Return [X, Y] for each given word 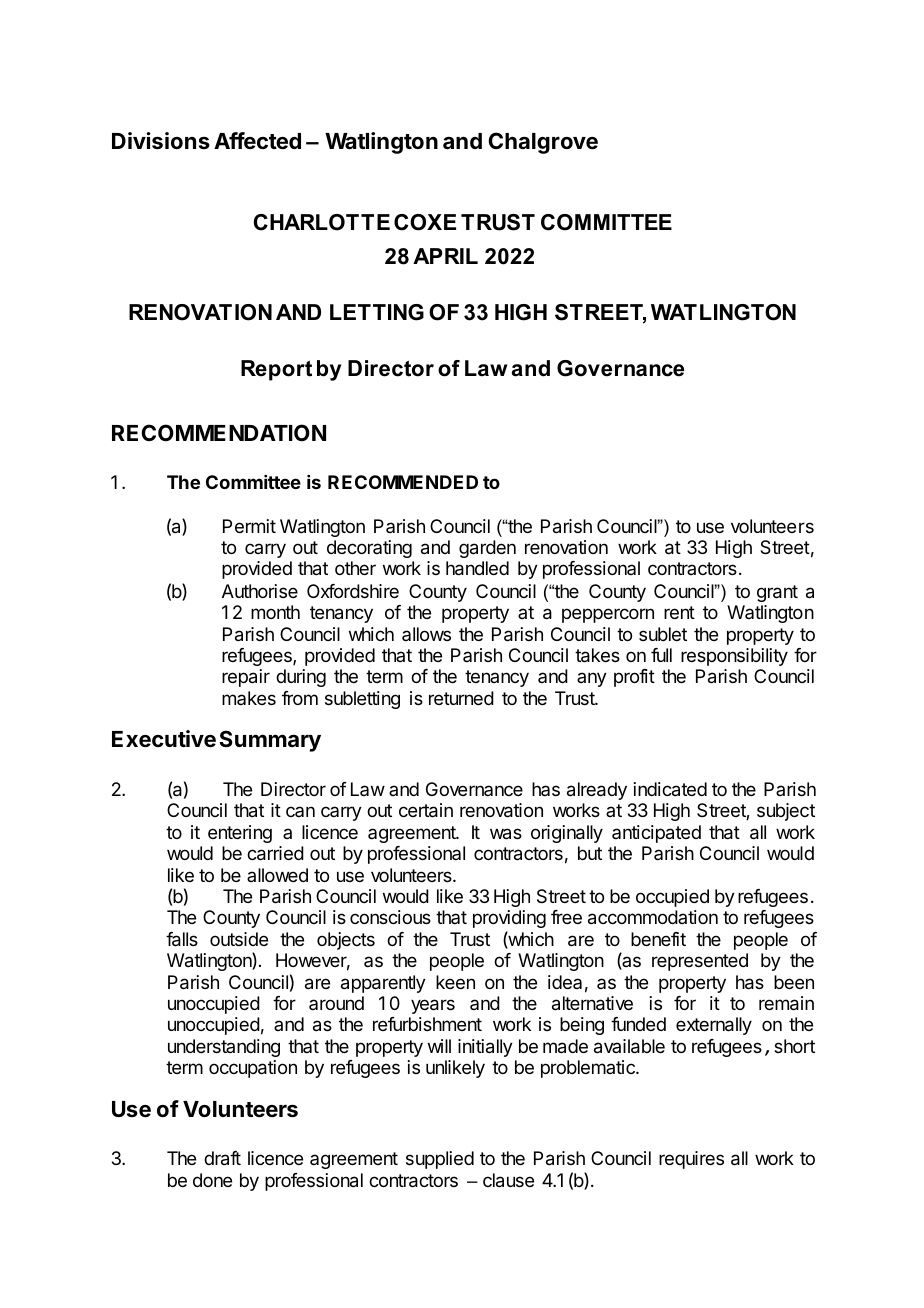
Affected [257, 141]
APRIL [445, 256]
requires [691, 1160]
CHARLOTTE [322, 222]
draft [222, 1158]
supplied [440, 1160]
